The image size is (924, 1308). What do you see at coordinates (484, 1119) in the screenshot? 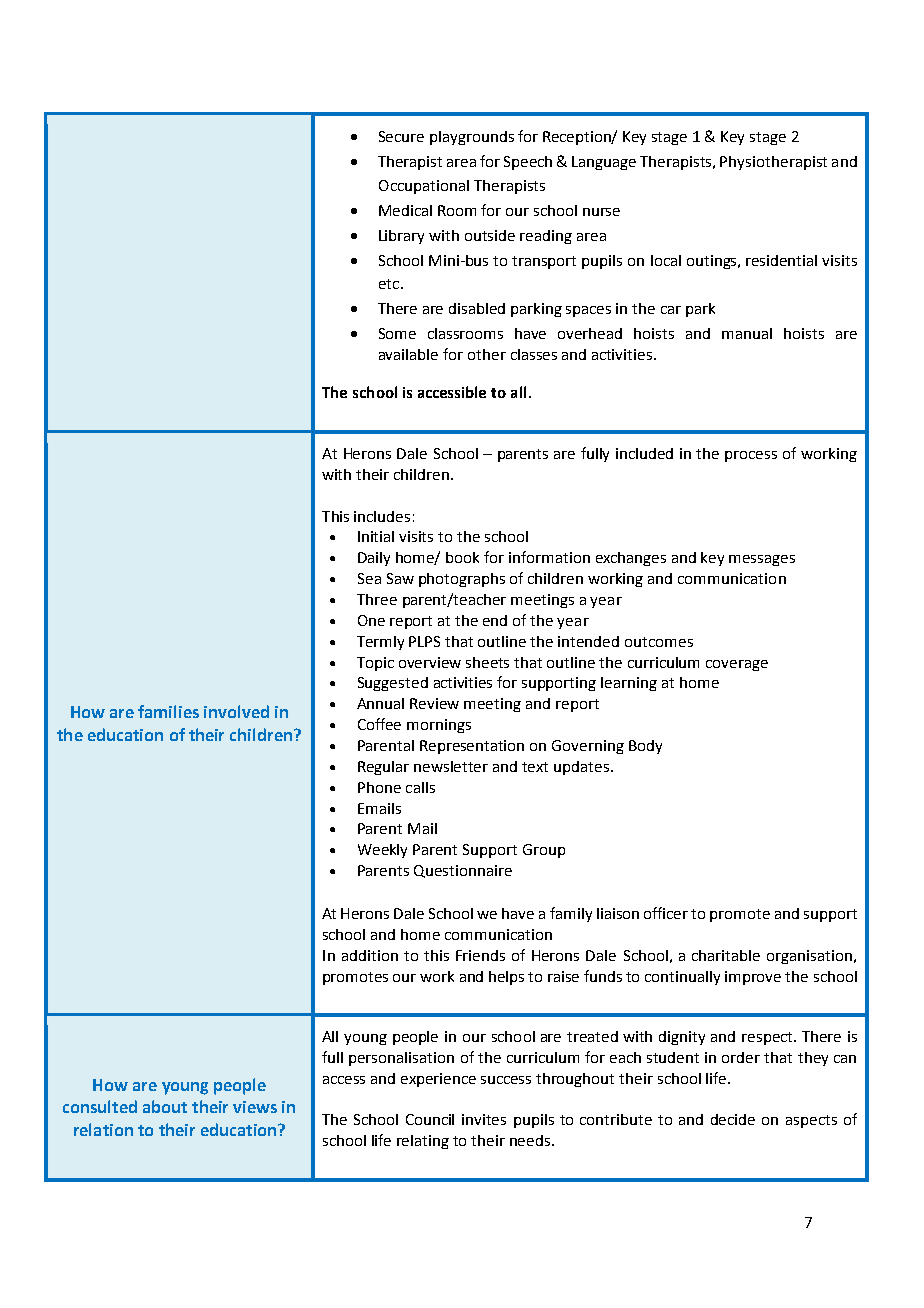
I see `invites` at bounding box center [484, 1119].
